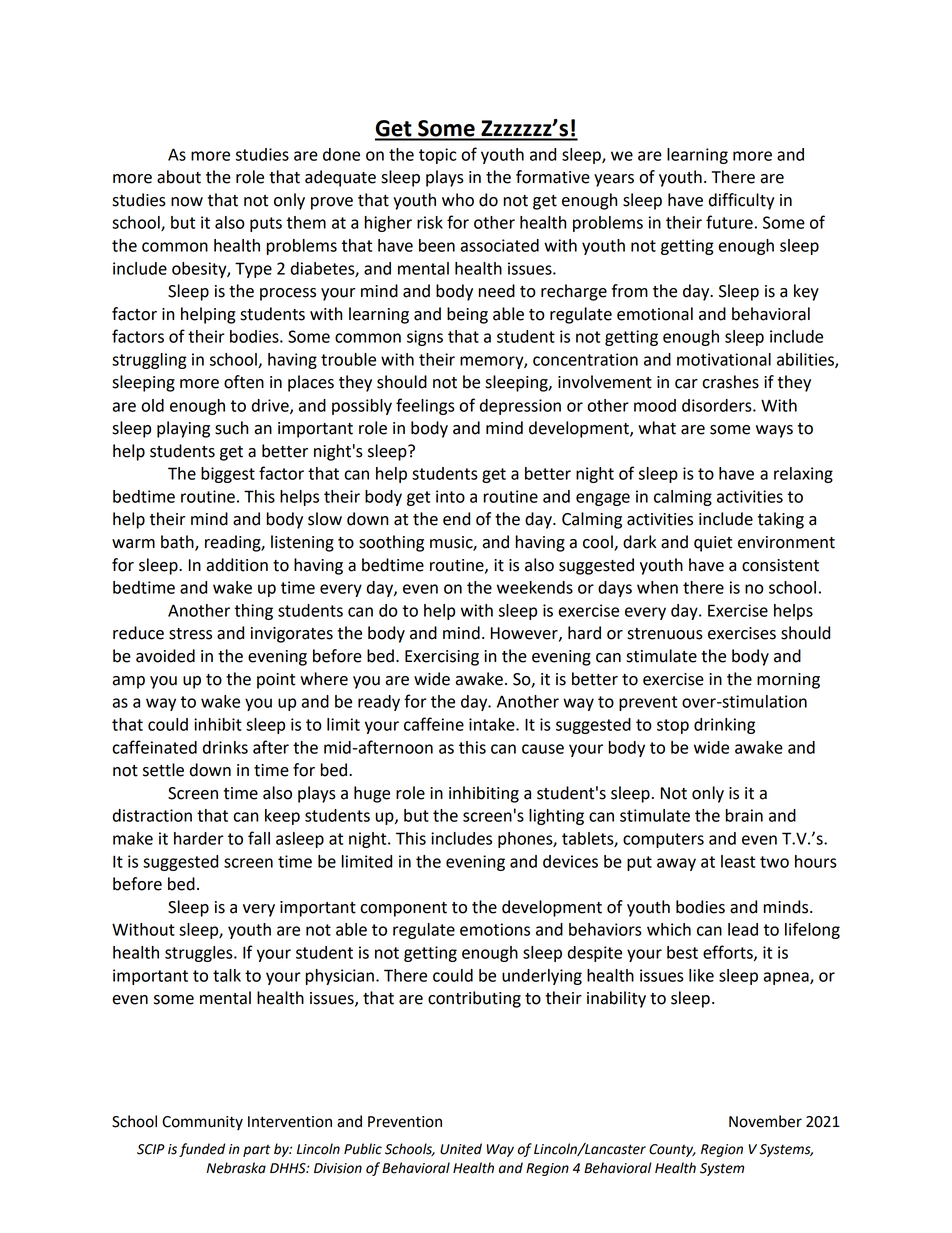  What do you see at coordinates (231, 428) in the page?
I see `such` at bounding box center [231, 428].
